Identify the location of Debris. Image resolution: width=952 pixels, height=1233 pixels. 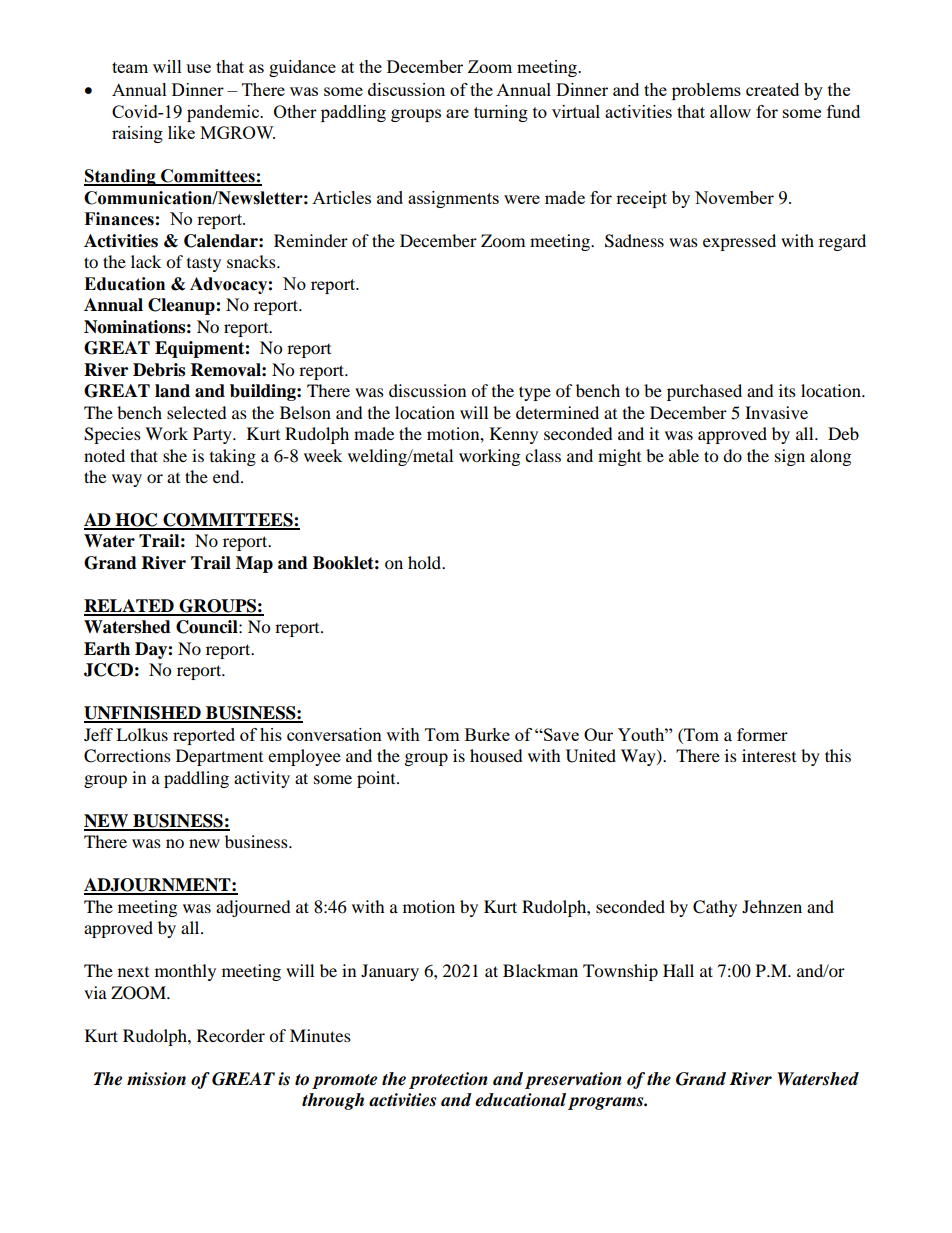
(159, 370).
